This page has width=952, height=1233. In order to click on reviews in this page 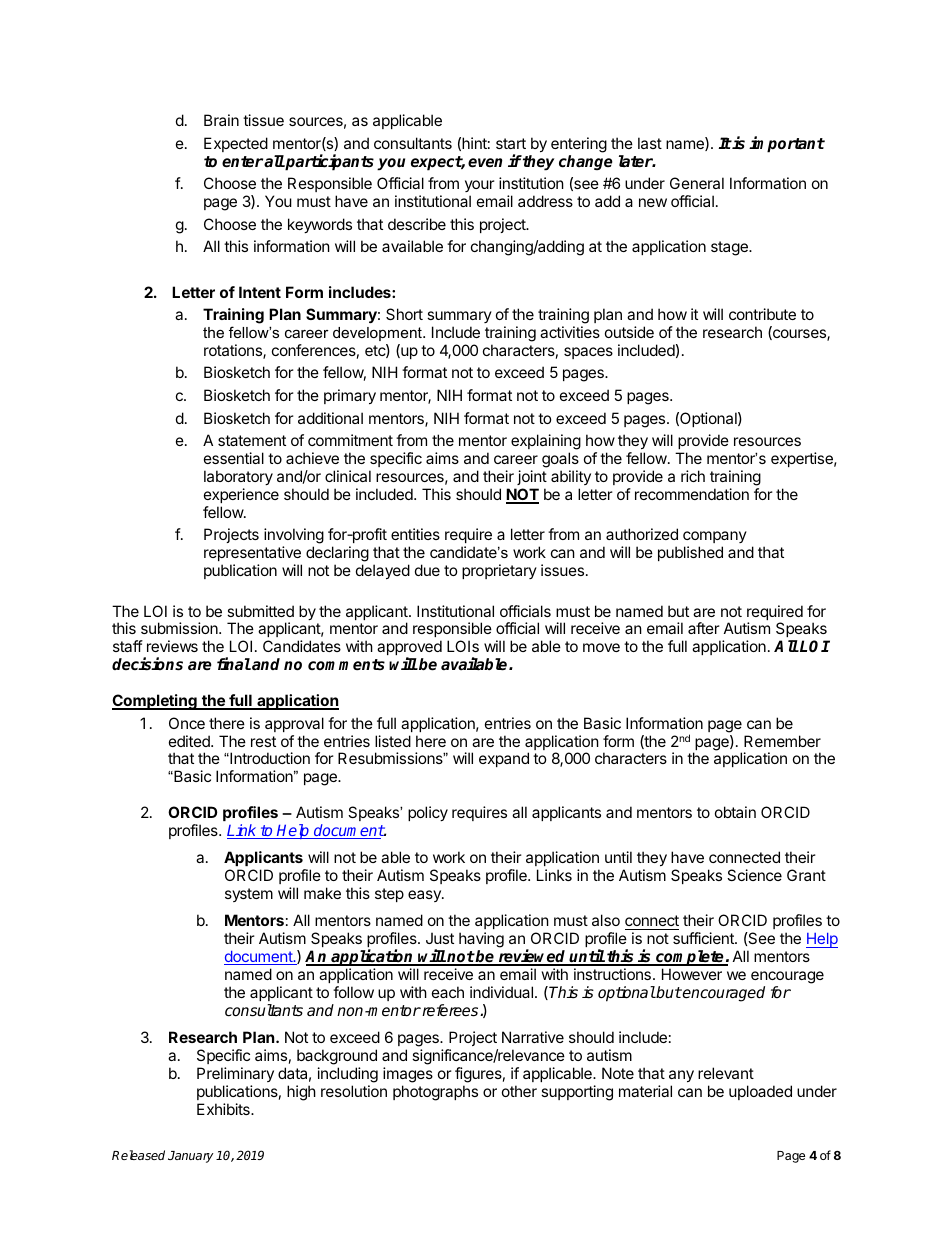, I will do `click(172, 646)`.
